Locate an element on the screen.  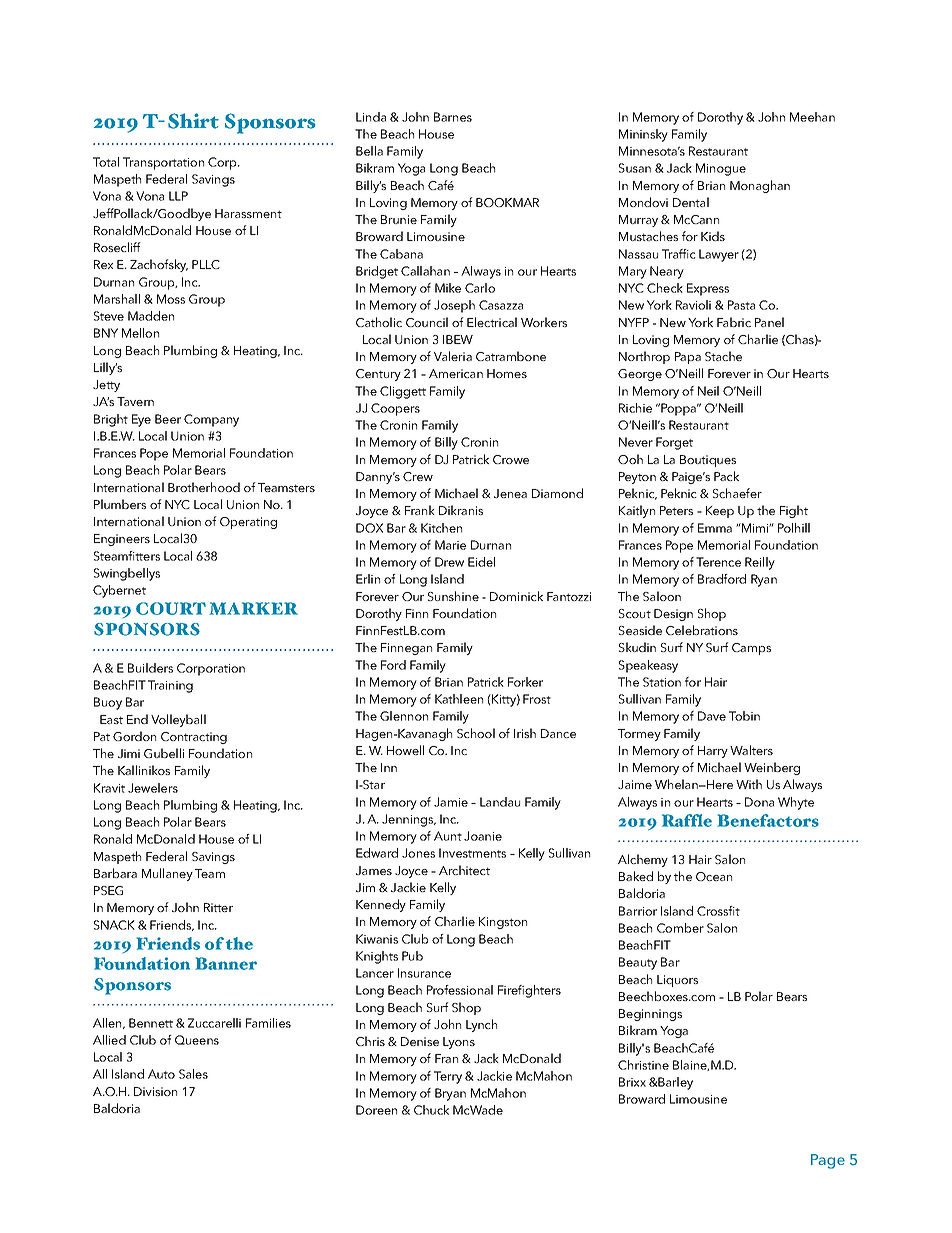
Sunshine is located at coordinates (453, 596).
